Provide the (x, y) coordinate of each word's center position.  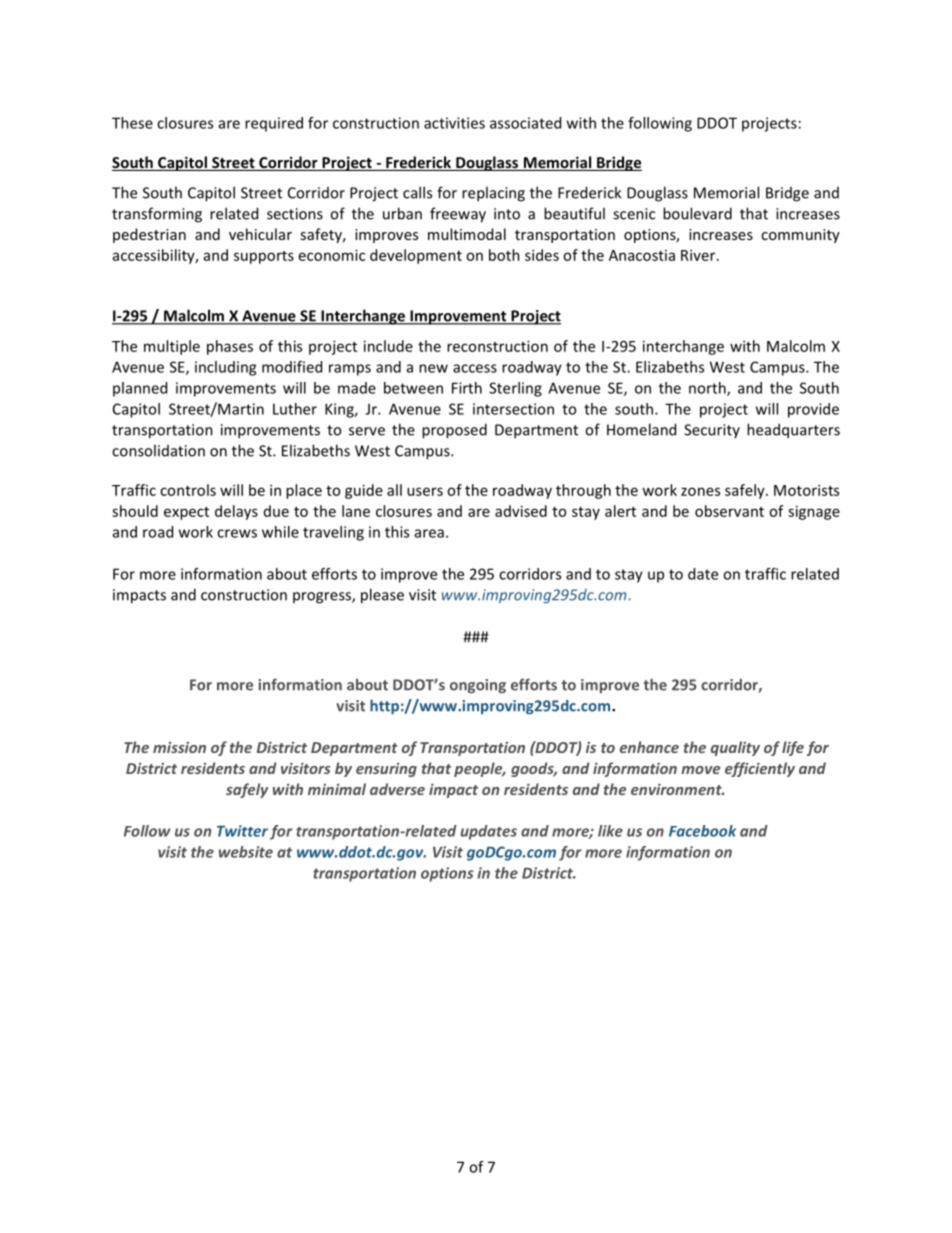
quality (735, 748)
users (425, 491)
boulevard (697, 213)
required (274, 124)
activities (454, 123)
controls (188, 490)
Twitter (242, 831)
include (388, 346)
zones (700, 491)
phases (230, 347)
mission (179, 747)
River (699, 255)
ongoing (478, 686)
